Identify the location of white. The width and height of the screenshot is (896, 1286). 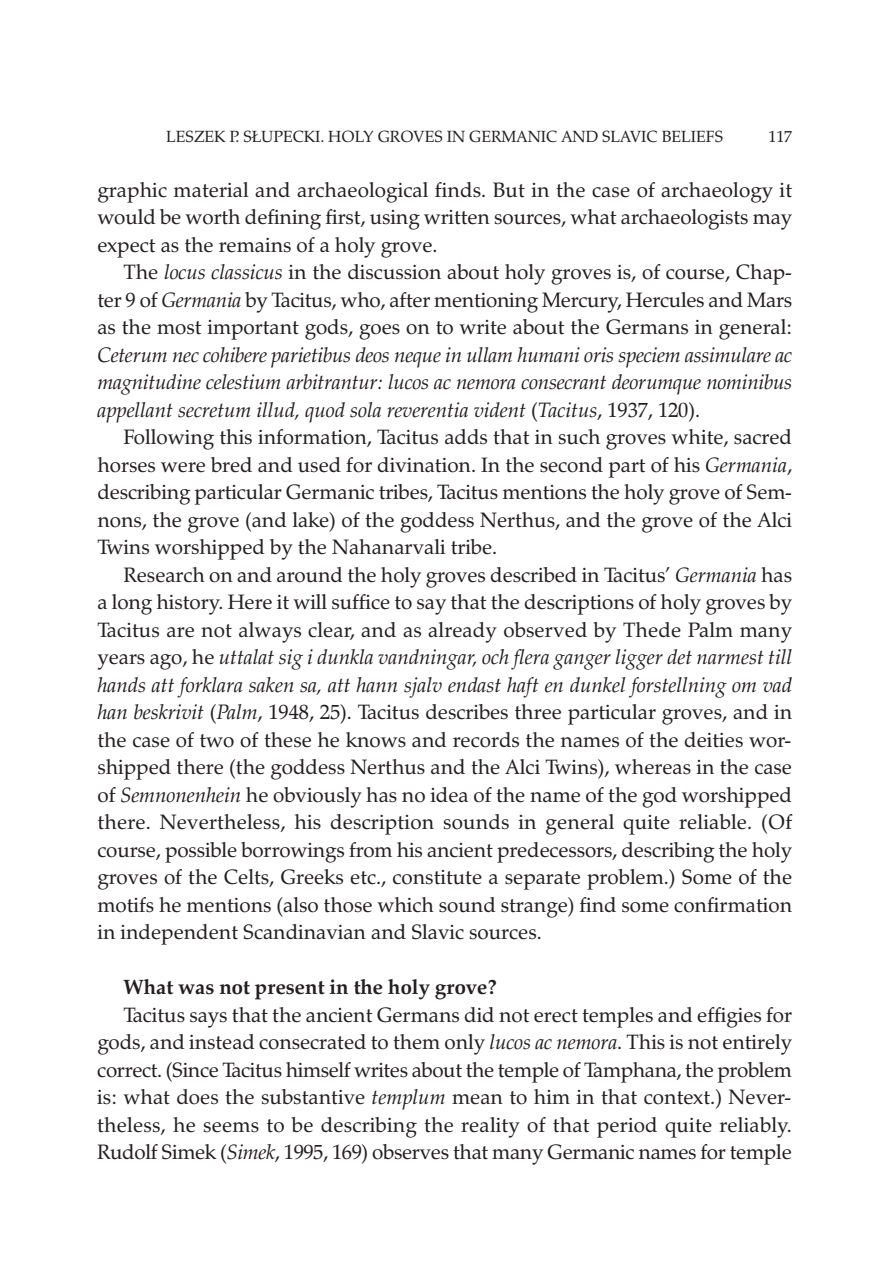
(698, 438).
